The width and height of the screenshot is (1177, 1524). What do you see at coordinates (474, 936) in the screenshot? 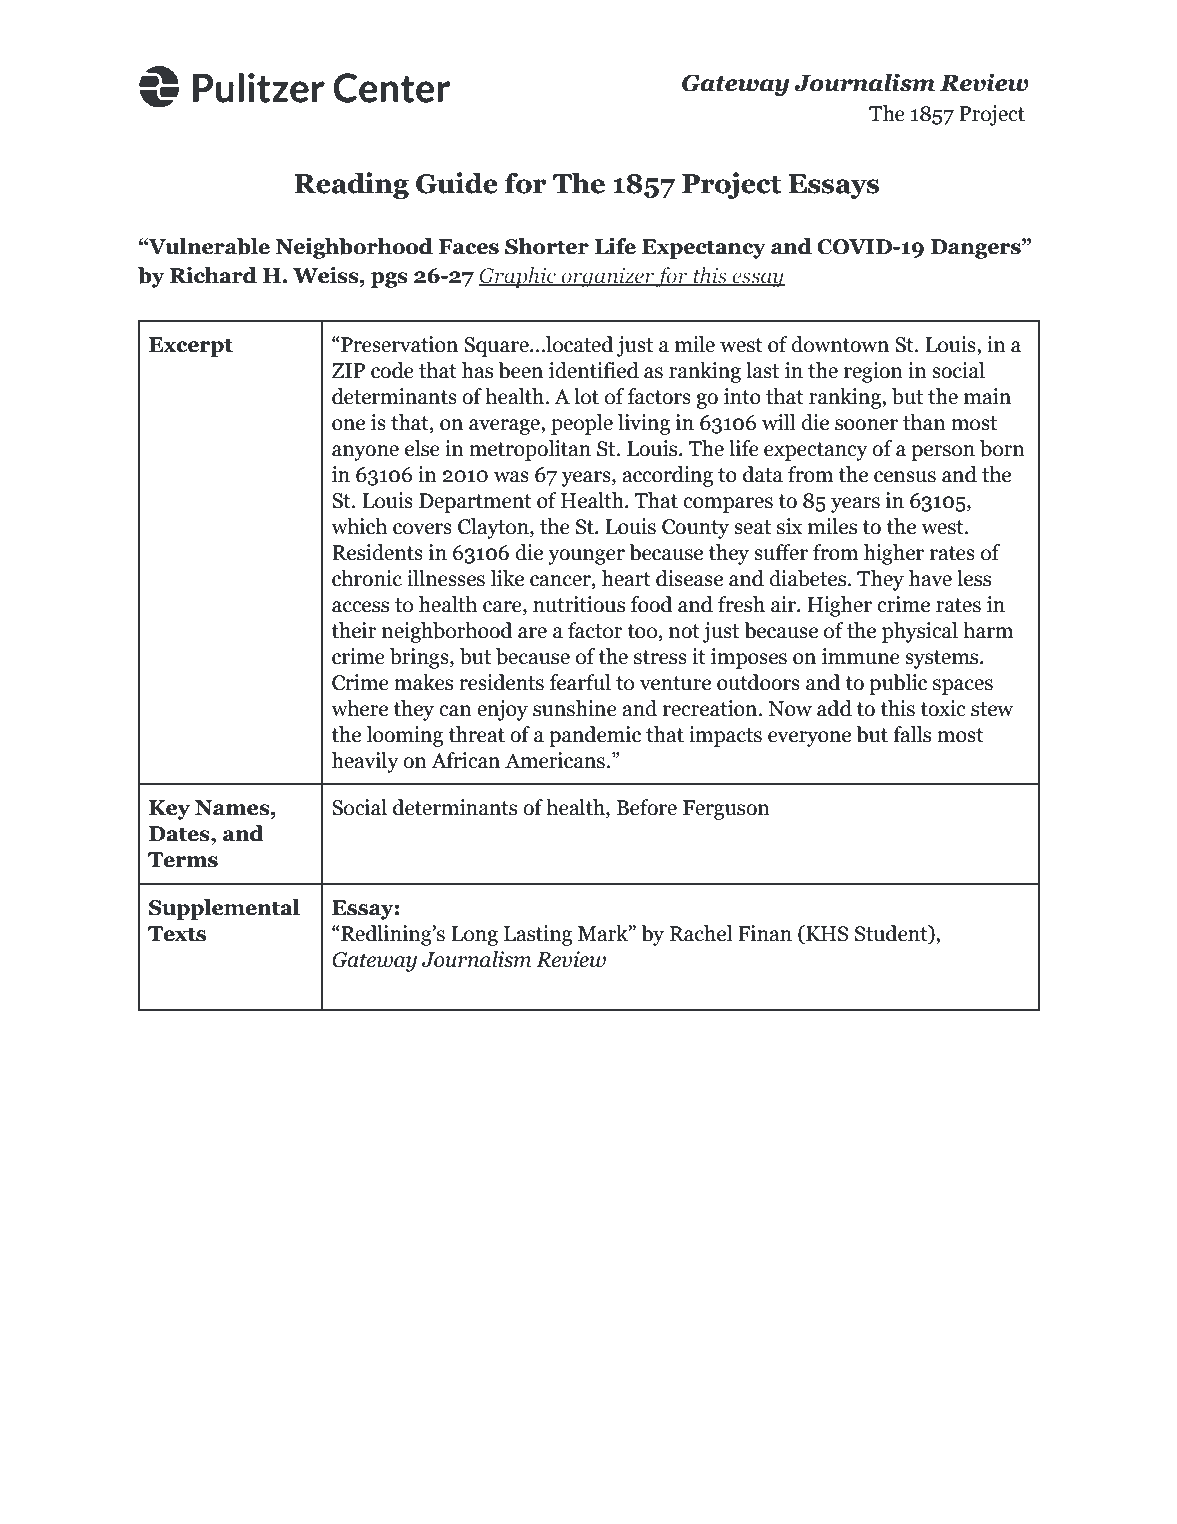
I see `Long` at bounding box center [474, 936].
